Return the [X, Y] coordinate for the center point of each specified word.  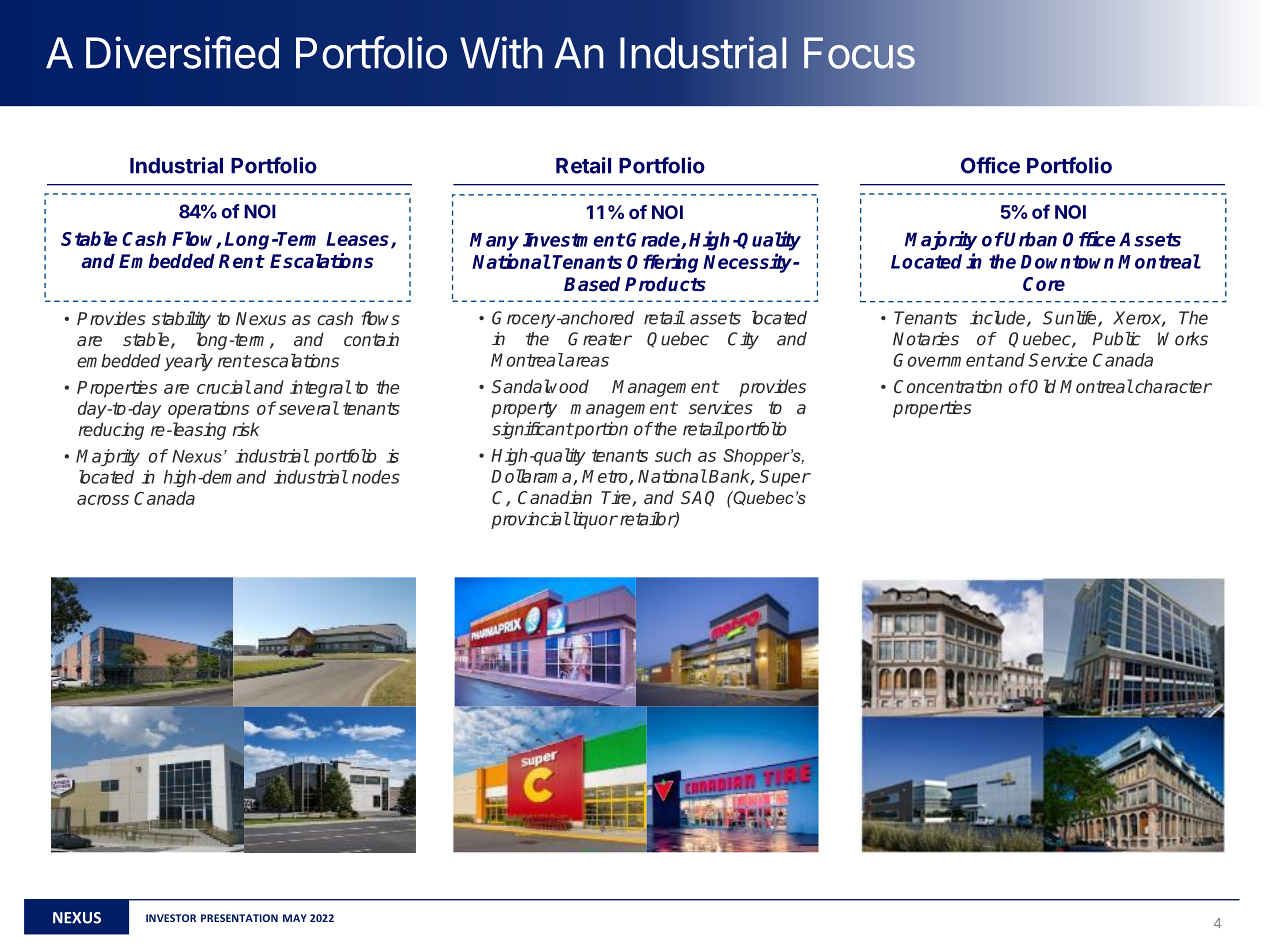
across [103, 500]
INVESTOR [171, 918]
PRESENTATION [239, 918]
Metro [606, 477]
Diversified [182, 52]
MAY [295, 918]
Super [784, 478]
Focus [859, 53]
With [501, 52]
